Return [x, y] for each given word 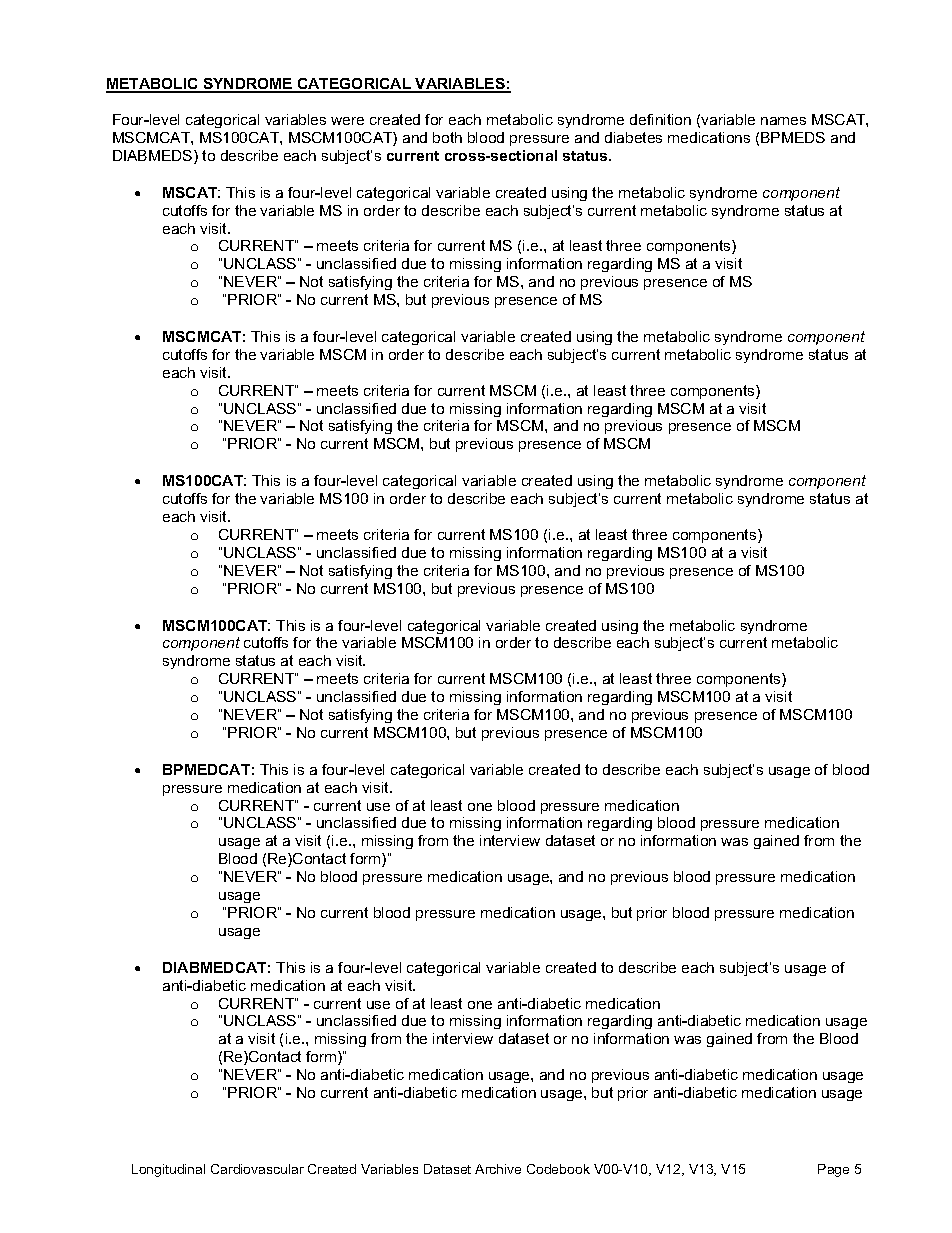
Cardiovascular [257, 1169]
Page [833, 1170]
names [783, 121]
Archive [498, 1169]
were [347, 121]
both [447, 137]
